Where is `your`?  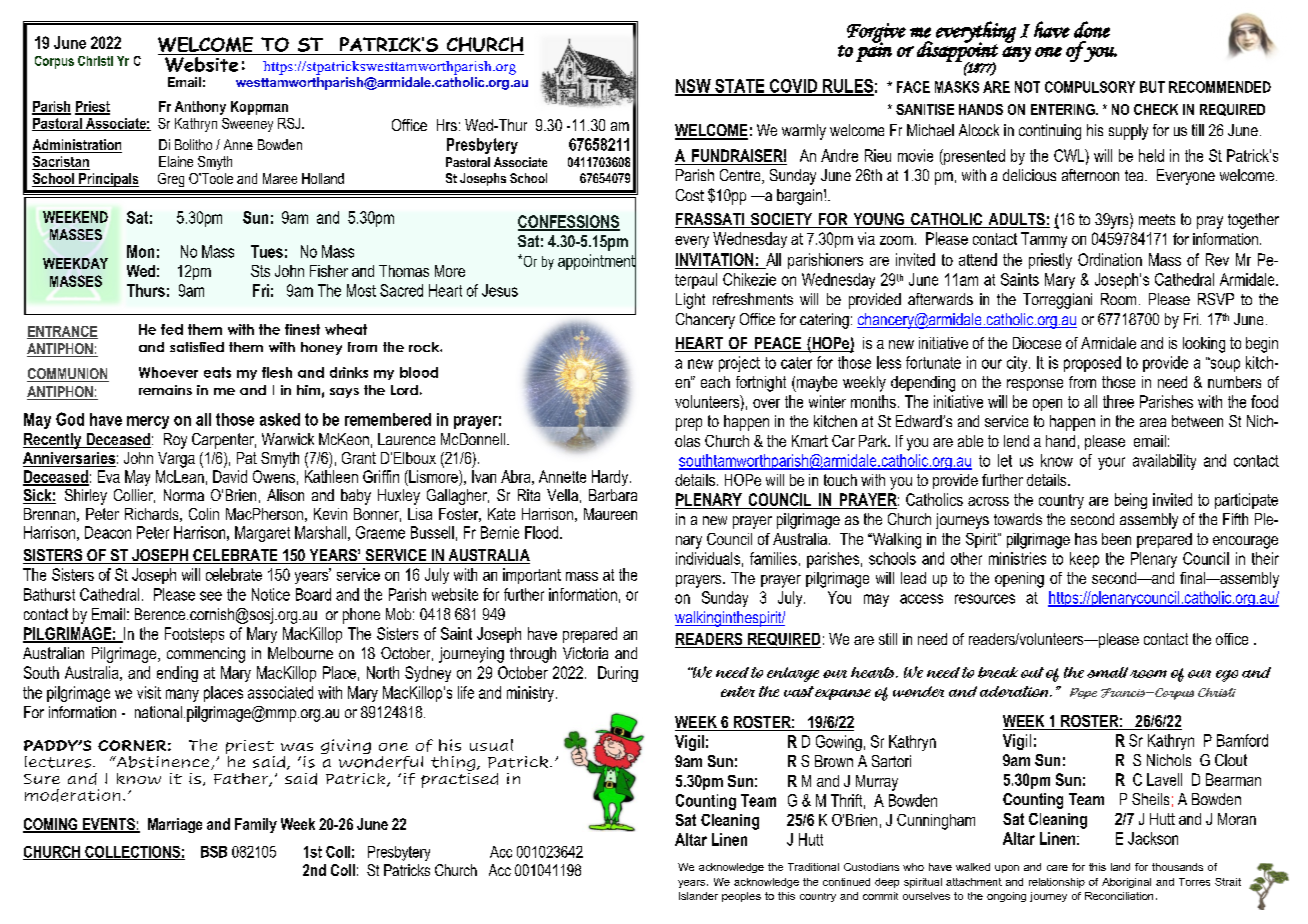
your is located at coordinates (1111, 463).
